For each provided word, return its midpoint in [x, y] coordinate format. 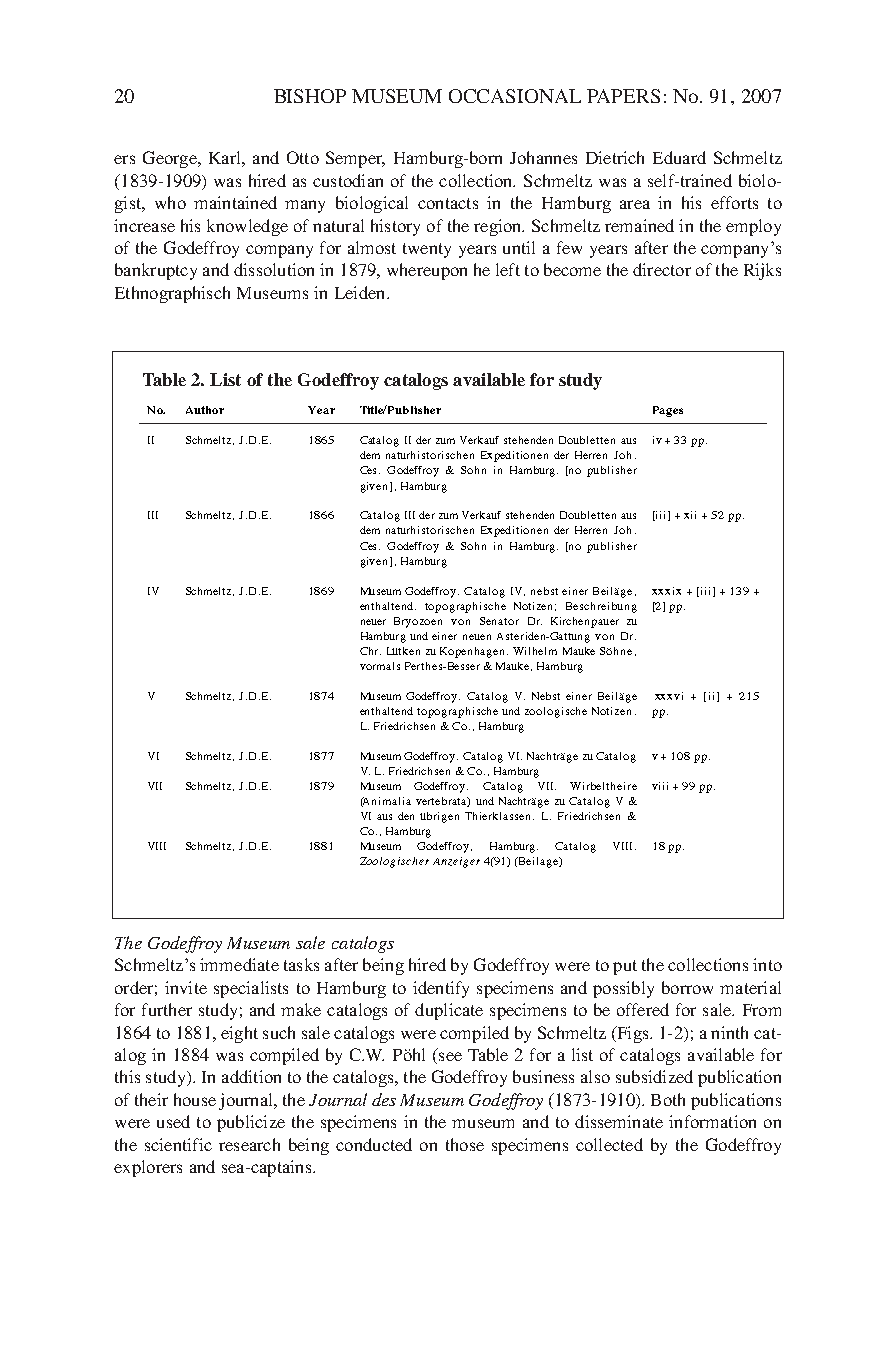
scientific [178, 1144]
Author [205, 410]
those [465, 1144]
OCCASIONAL [515, 96]
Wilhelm [535, 651]
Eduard [679, 157]
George [171, 159]
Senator [499, 621]
